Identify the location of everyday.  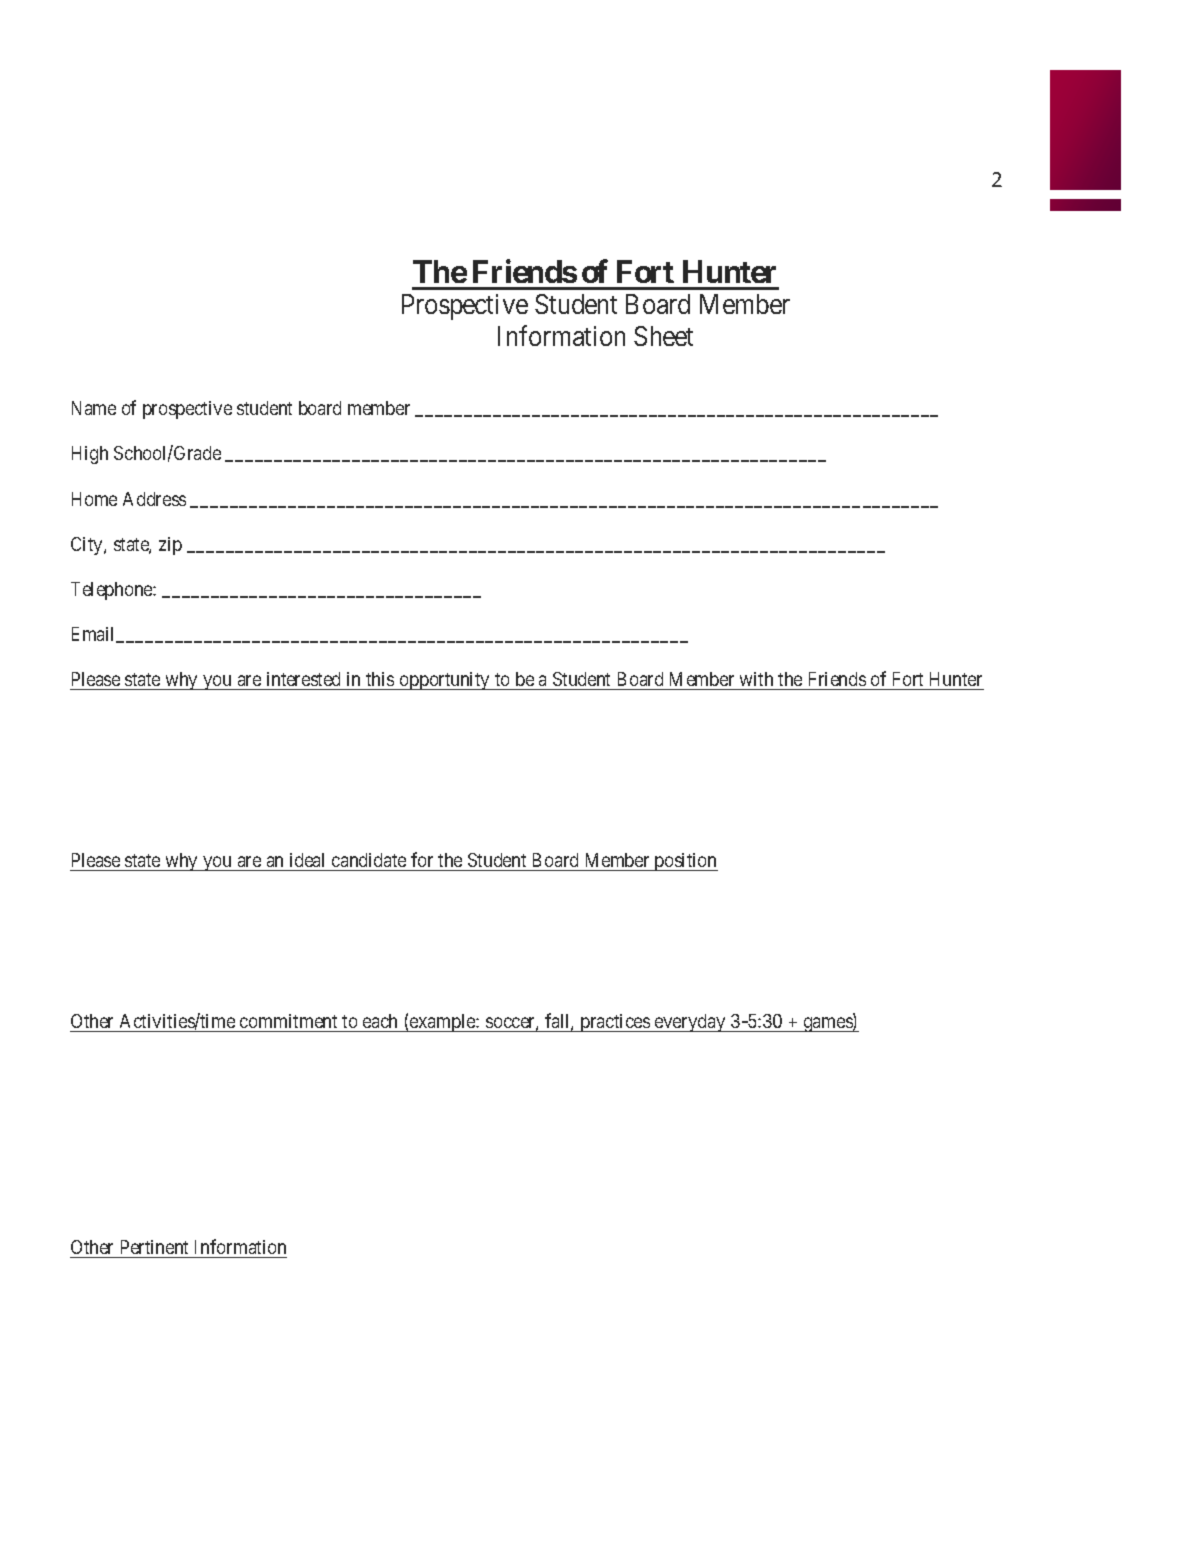
(690, 1023).
